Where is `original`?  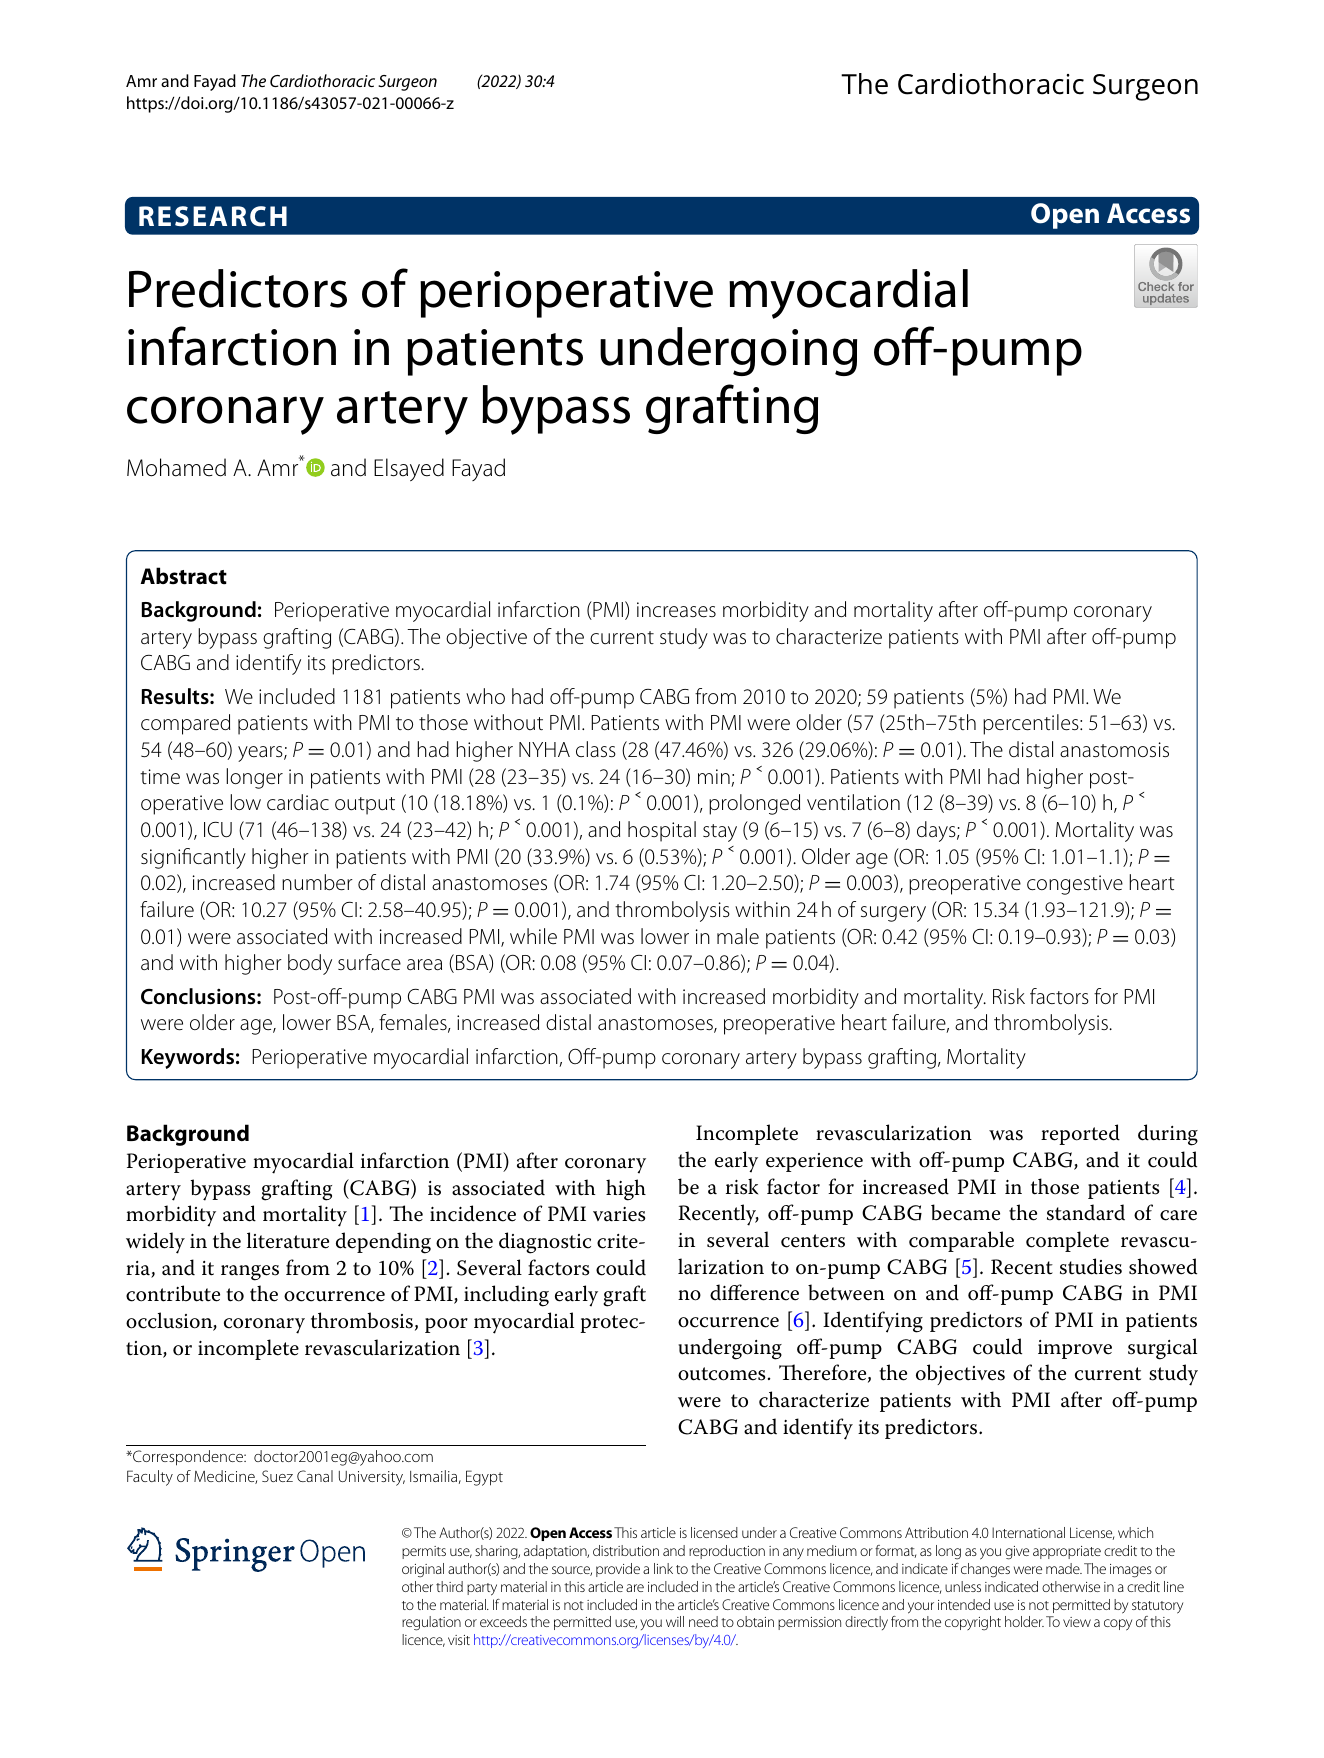
original is located at coordinates (423, 1570).
